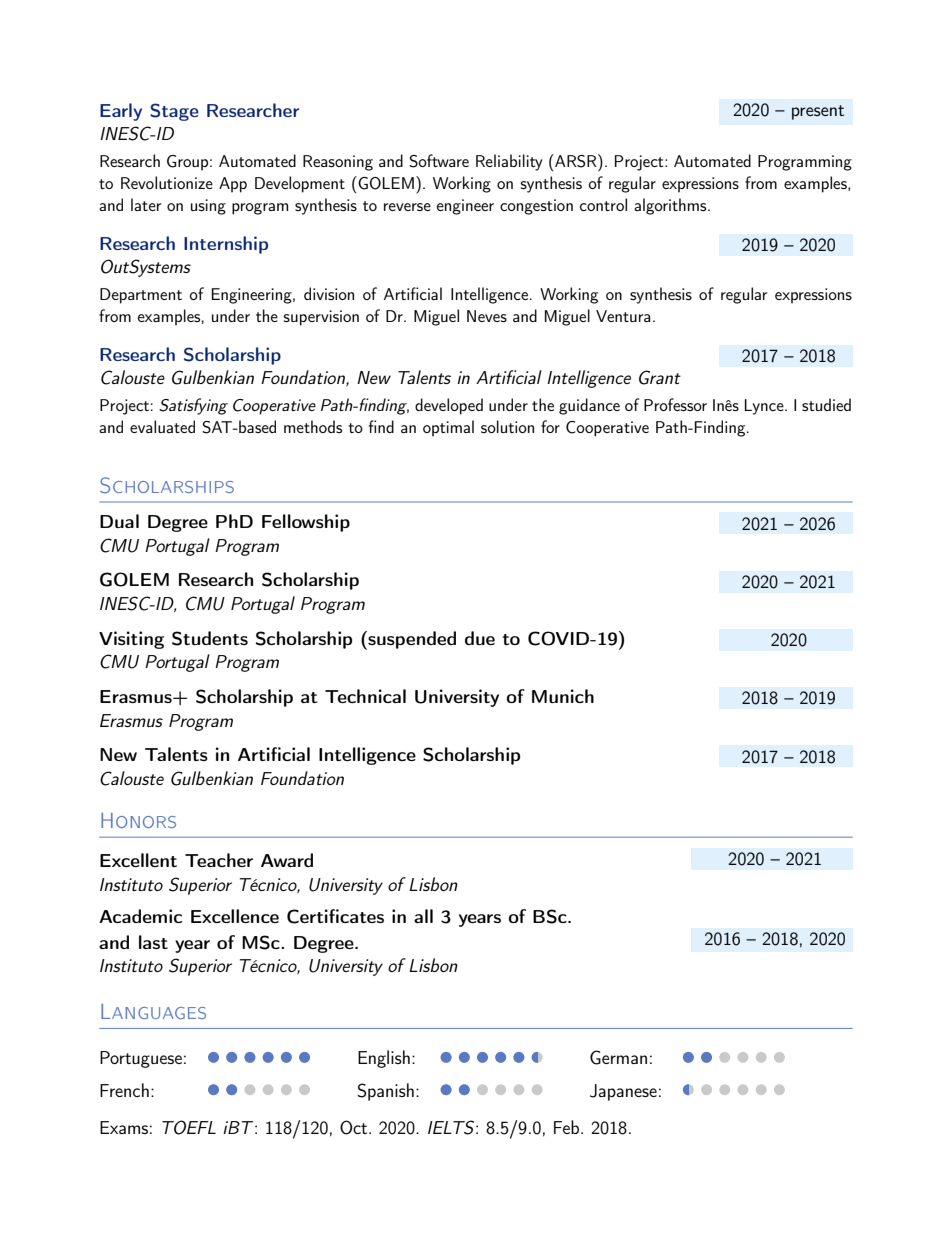  I want to click on Japanese, so click(623, 1092).
